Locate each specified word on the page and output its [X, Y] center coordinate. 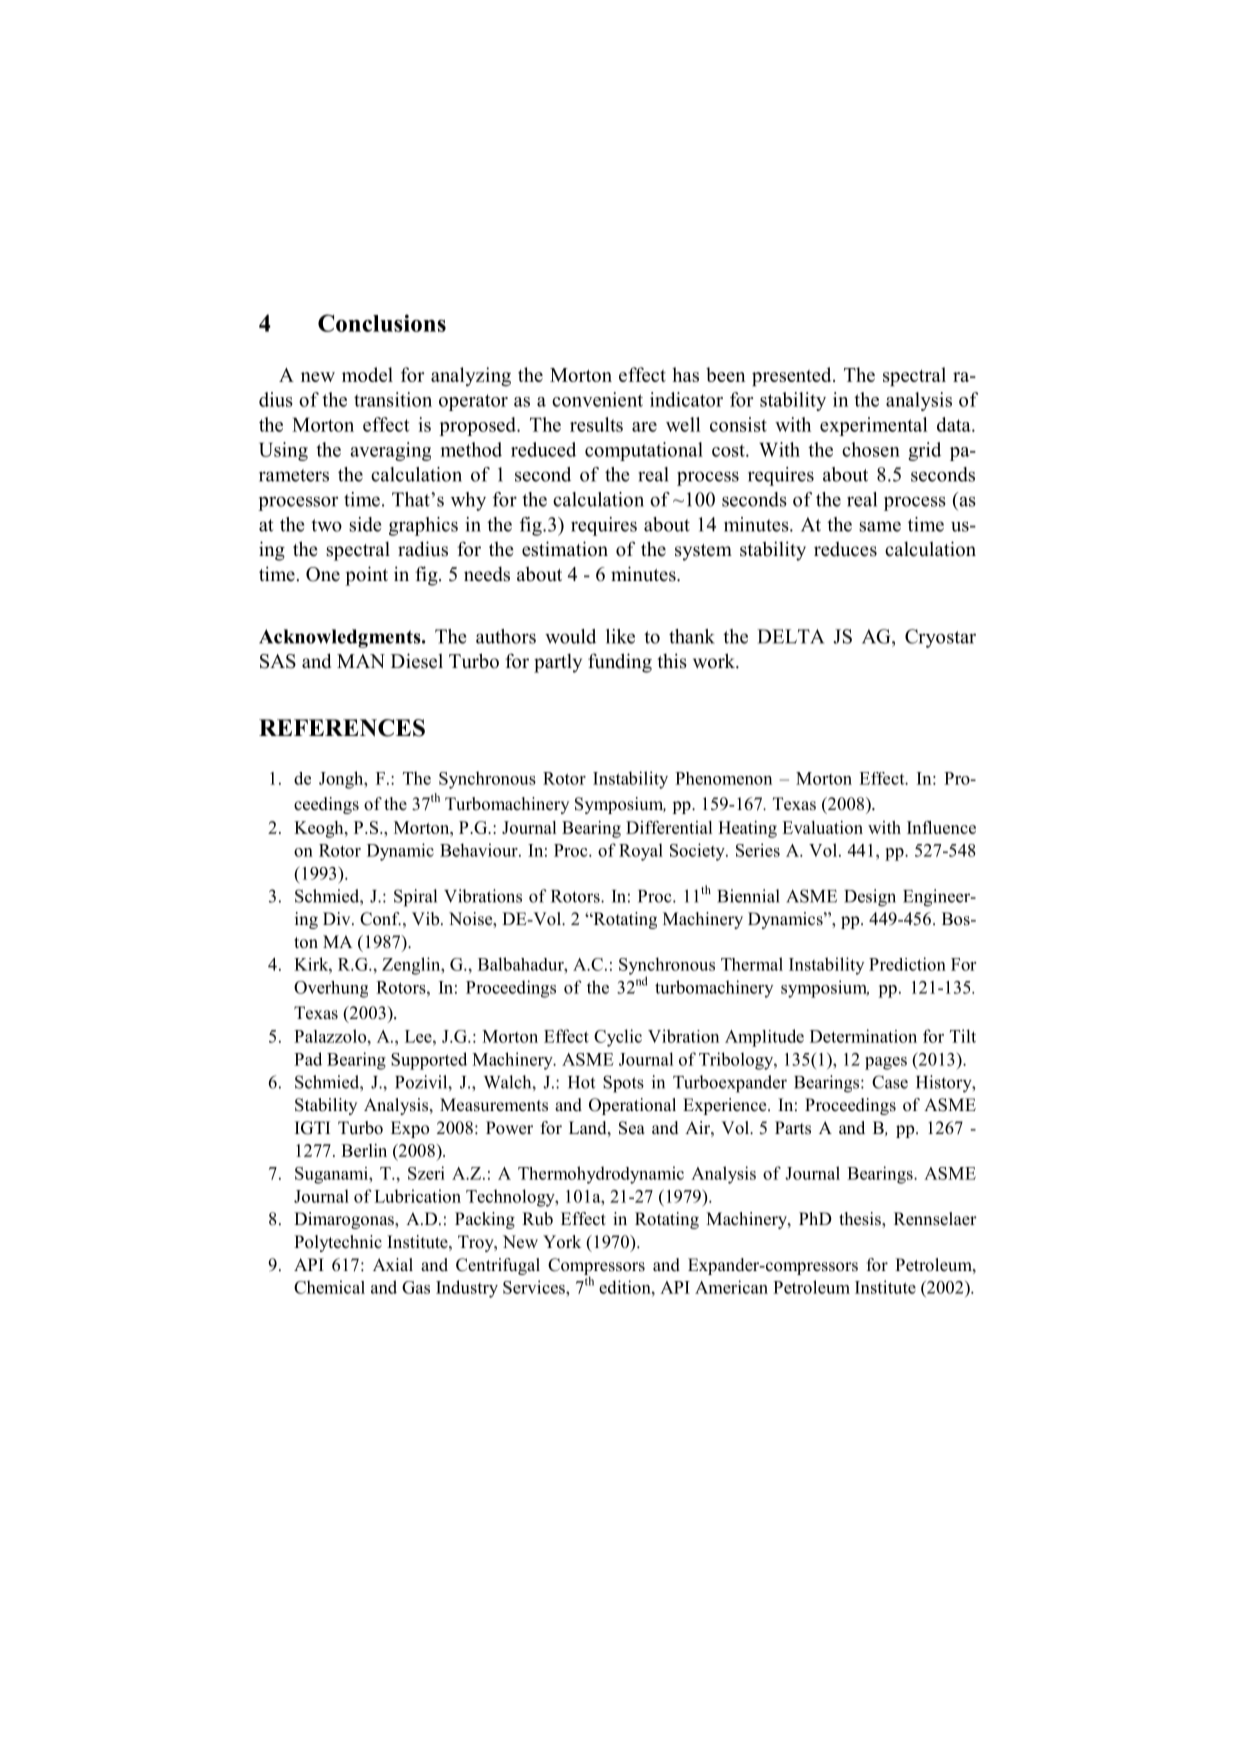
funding [620, 663]
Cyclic [618, 1038]
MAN [361, 661]
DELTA [790, 636]
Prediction [907, 964]
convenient [597, 399]
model [367, 374]
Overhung [331, 989]
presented [793, 376]
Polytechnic [338, 1243]
